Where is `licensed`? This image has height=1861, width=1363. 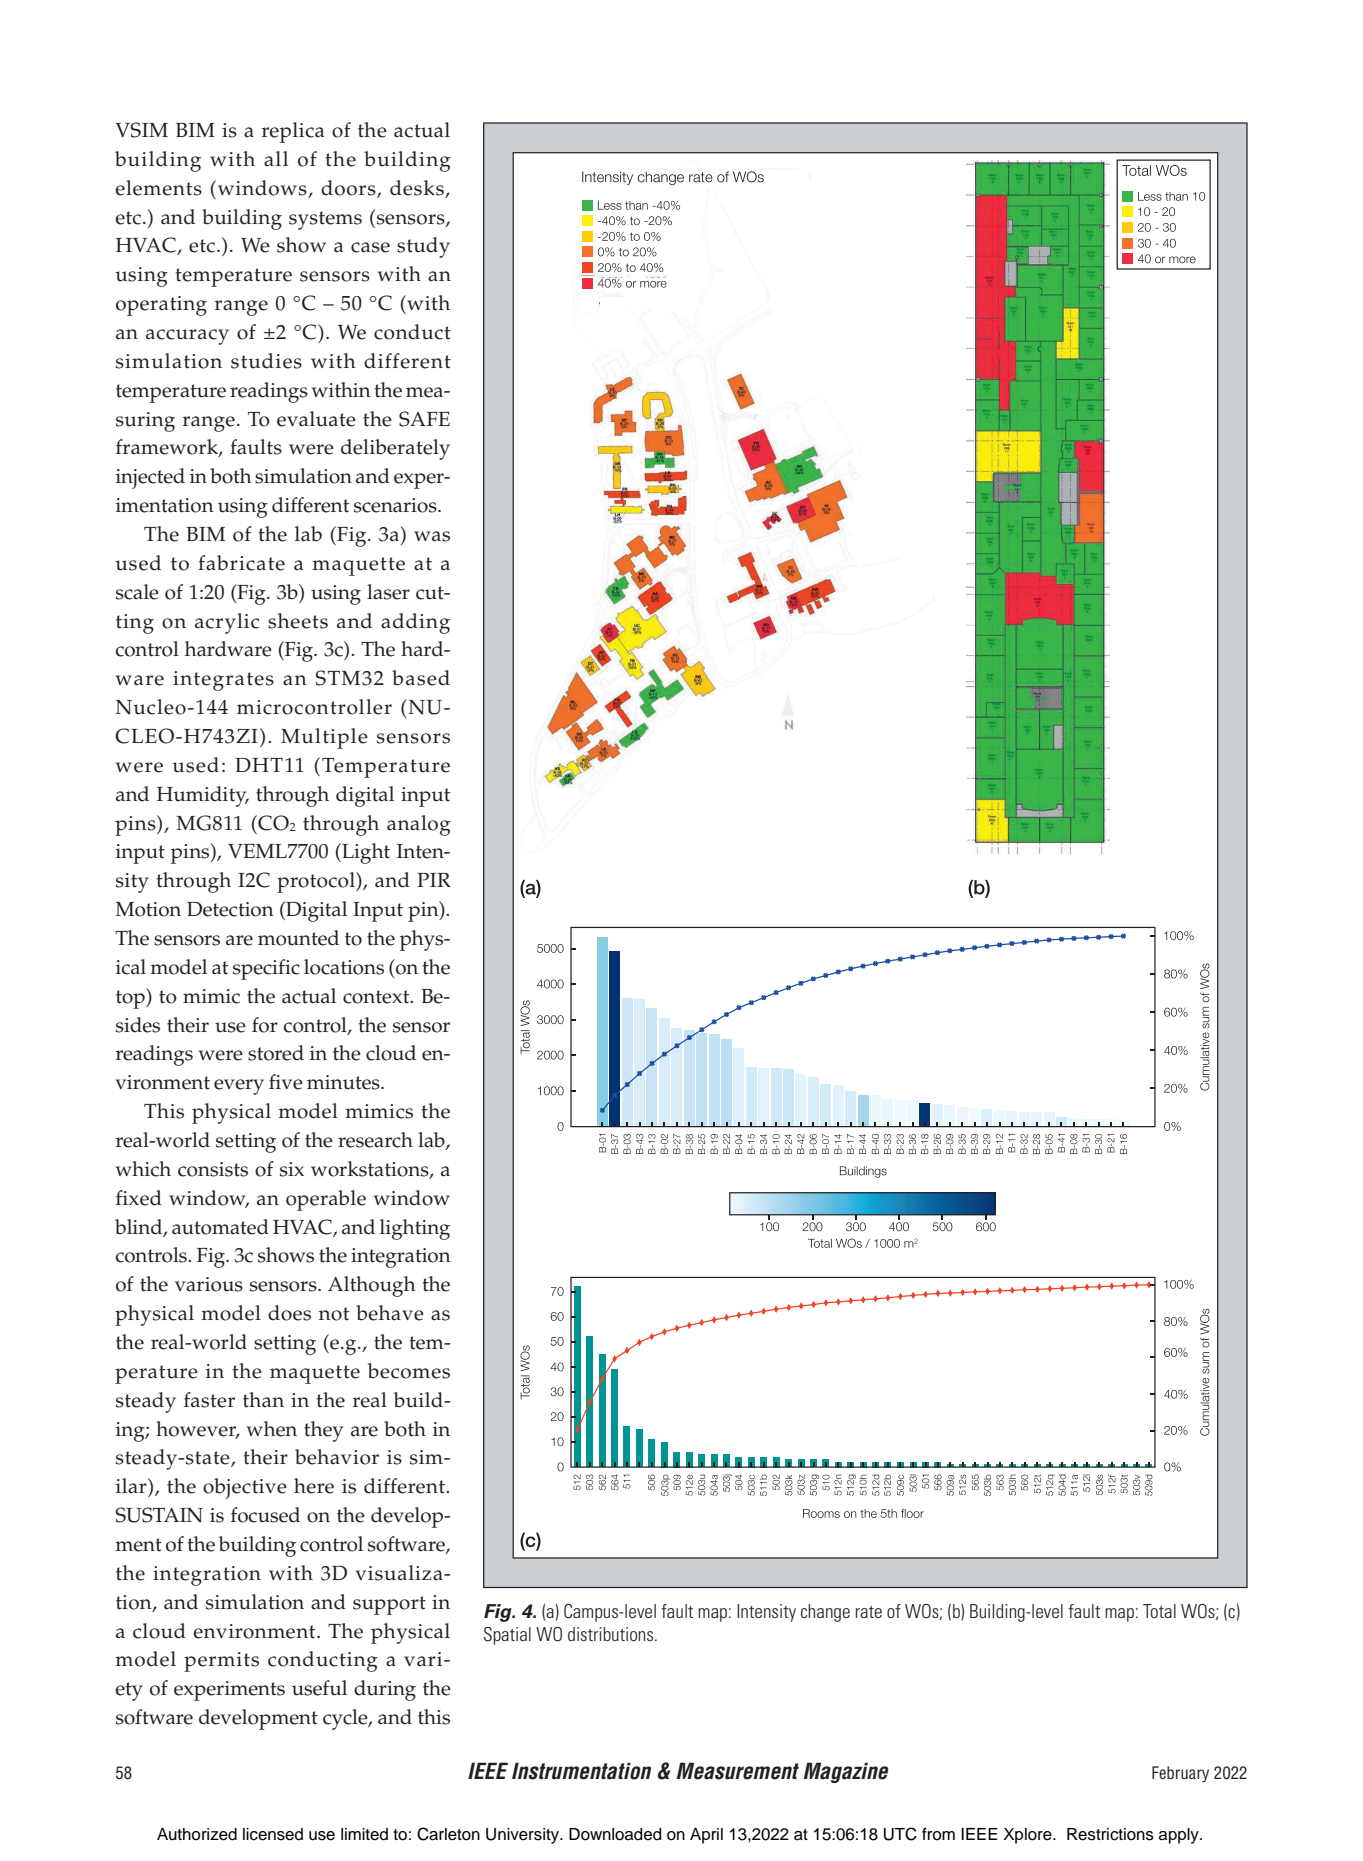 licensed is located at coordinates (273, 1834).
